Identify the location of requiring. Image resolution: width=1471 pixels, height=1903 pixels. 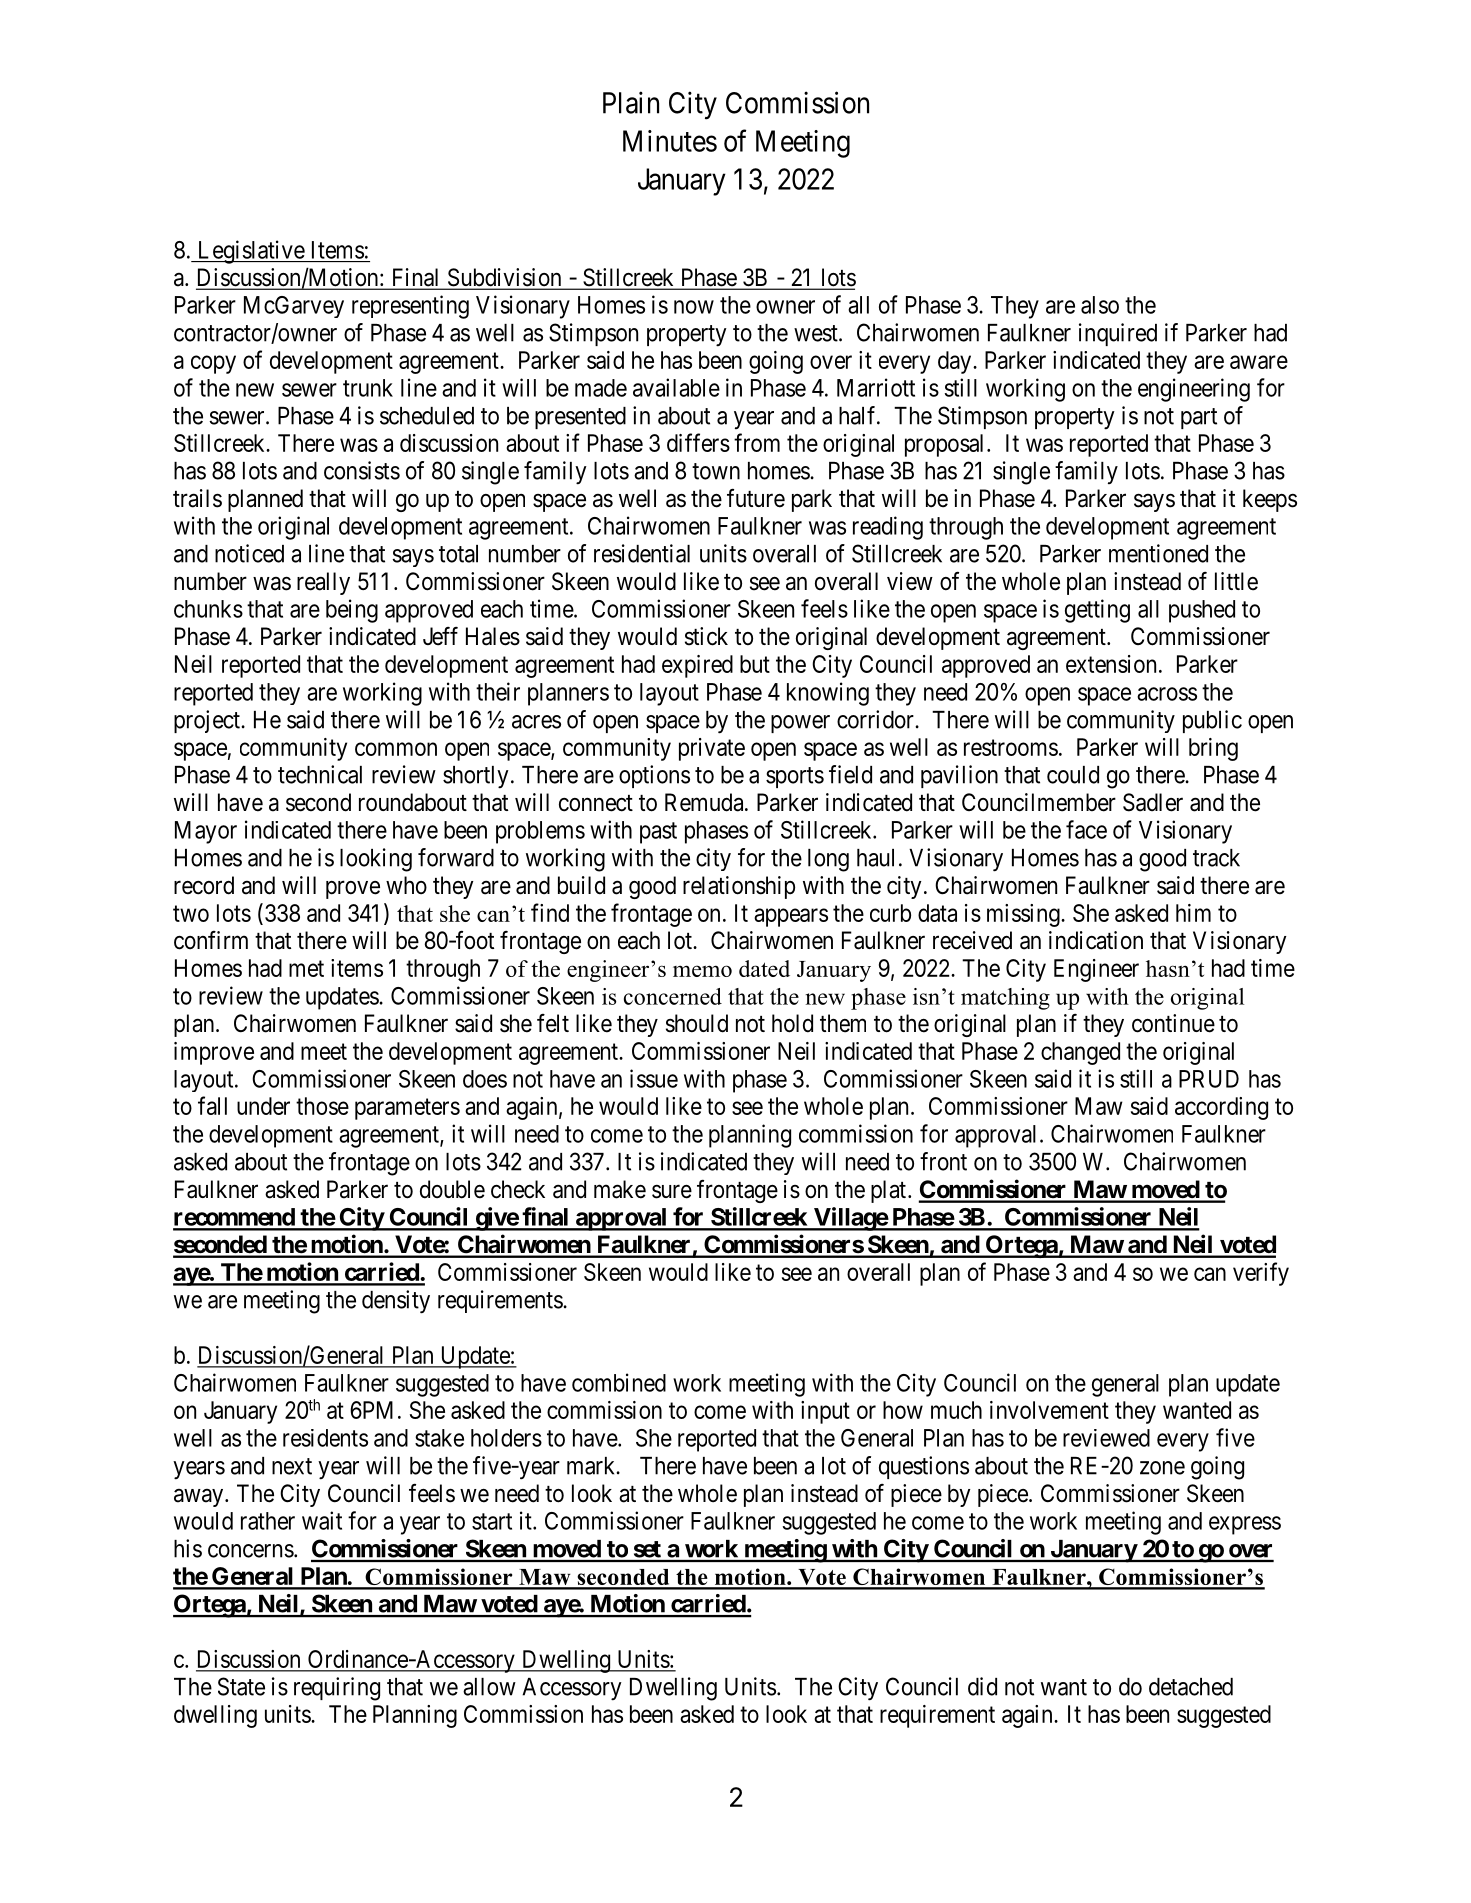
(337, 1689).
